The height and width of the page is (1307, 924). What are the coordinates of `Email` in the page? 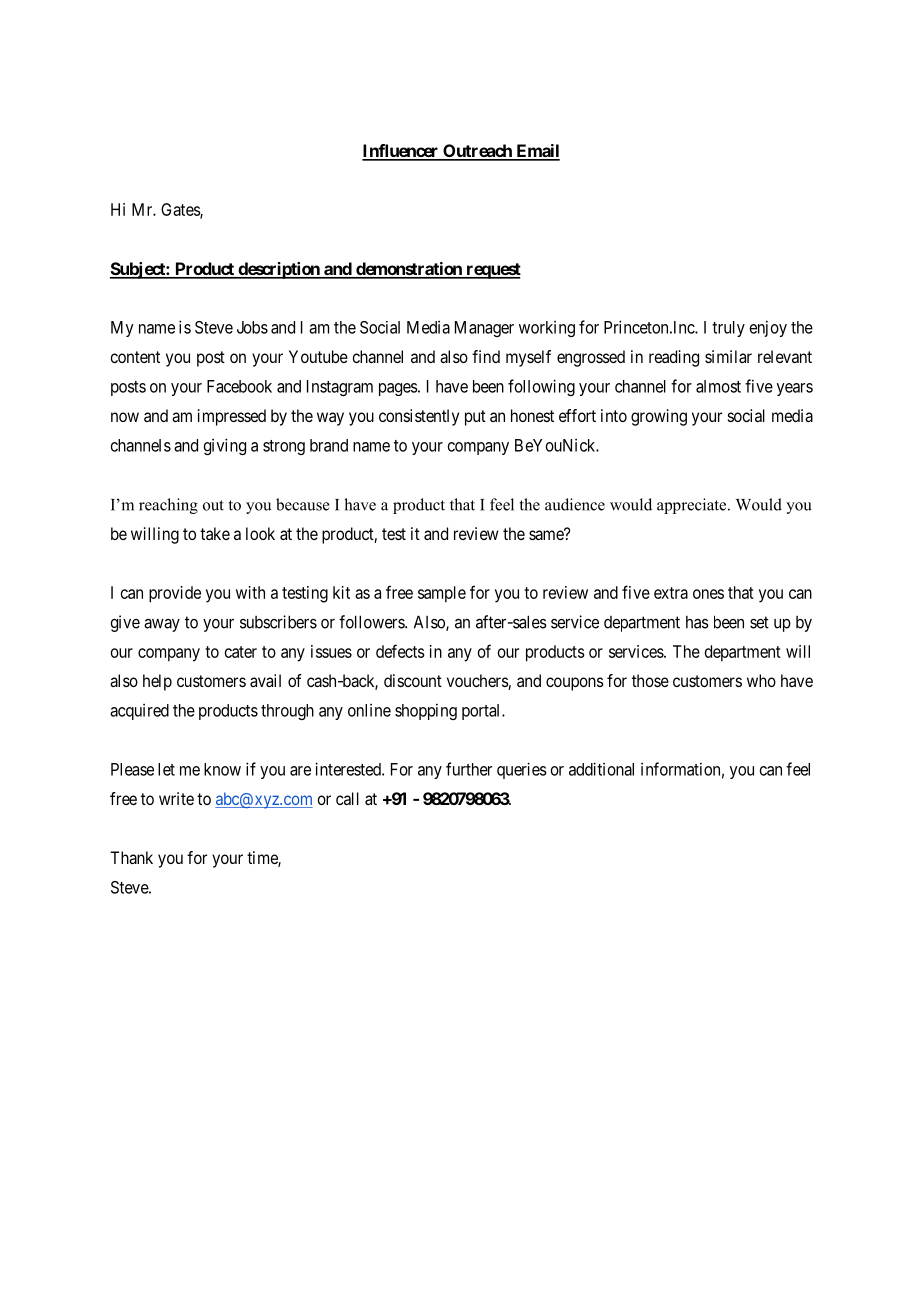 It's located at (537, 152).
